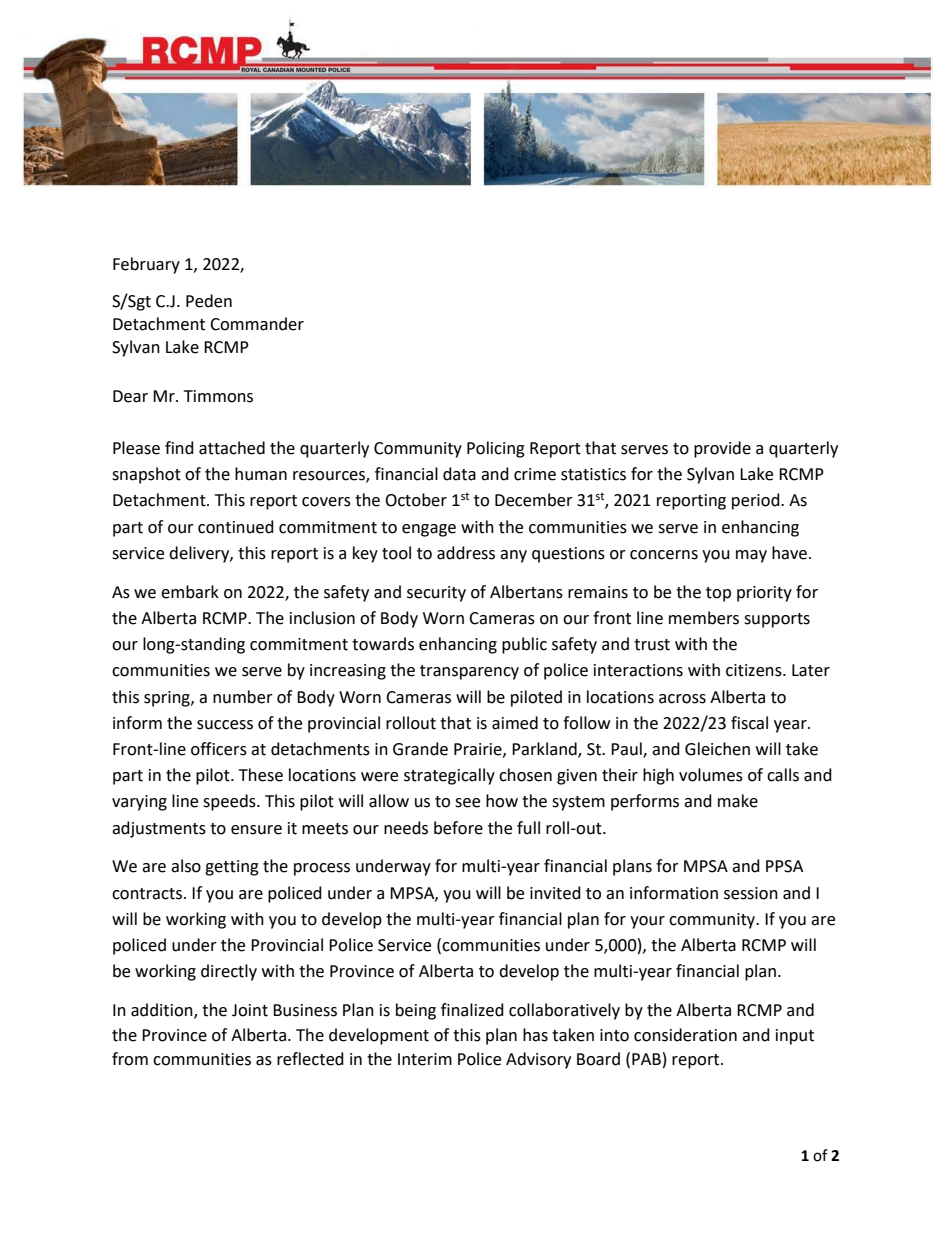 The width and height of the image is (952, 1233). What do you see at coordinates (496, 449) in the image?
I see `Policing` at bounding box center [496, 449].
